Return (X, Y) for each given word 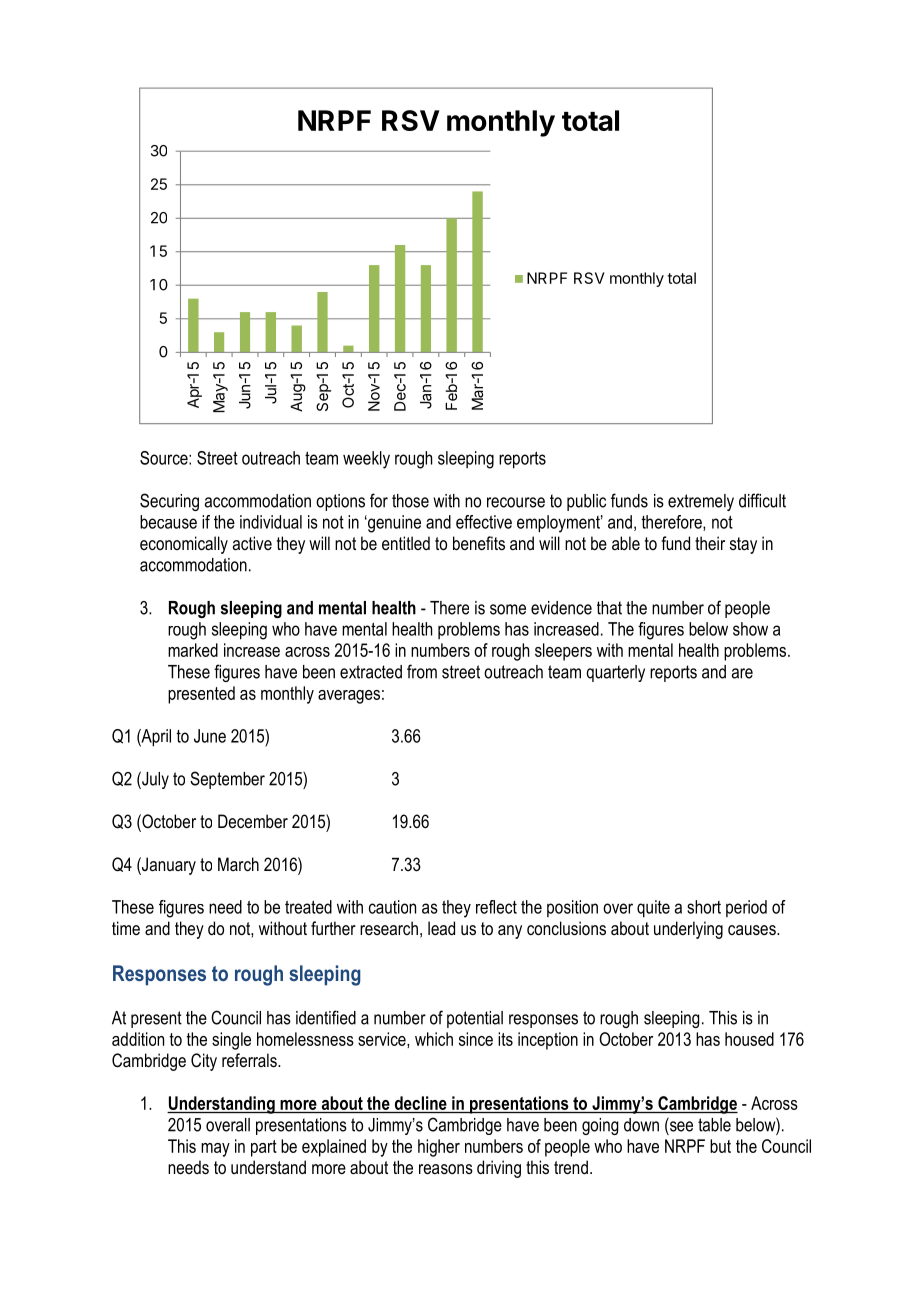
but (720, 1146)
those (410, 501)
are (742, 673)
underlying (688, 930)
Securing (169, 502)
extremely (701, 502)
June (210, 736)
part (264, 1148)
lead (441, 928)
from (422, 671)
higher (439, 1148)
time (126, 928)
